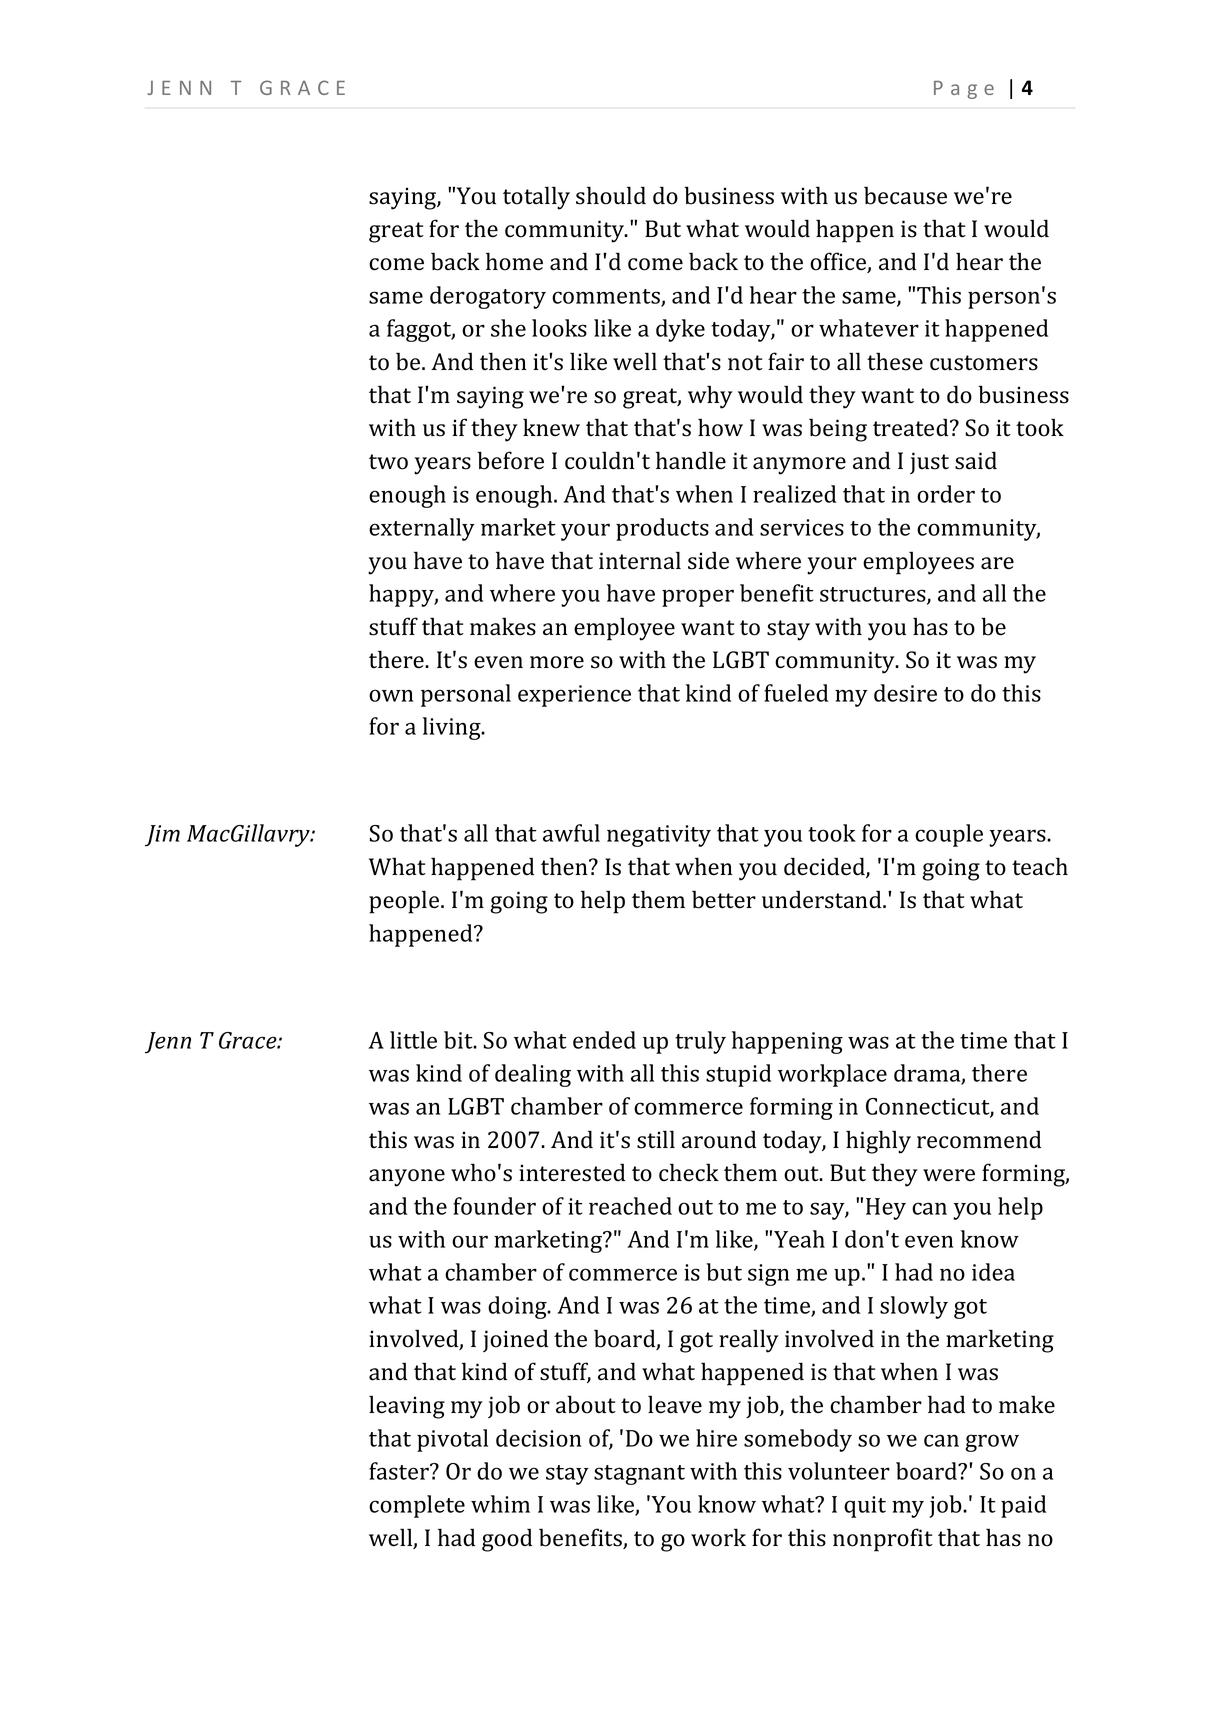 The width and height of the image is (1220, 1725). What do you see at coordinates (391, 695) in the image?
I see `own` at bounding box center [391, 695].
